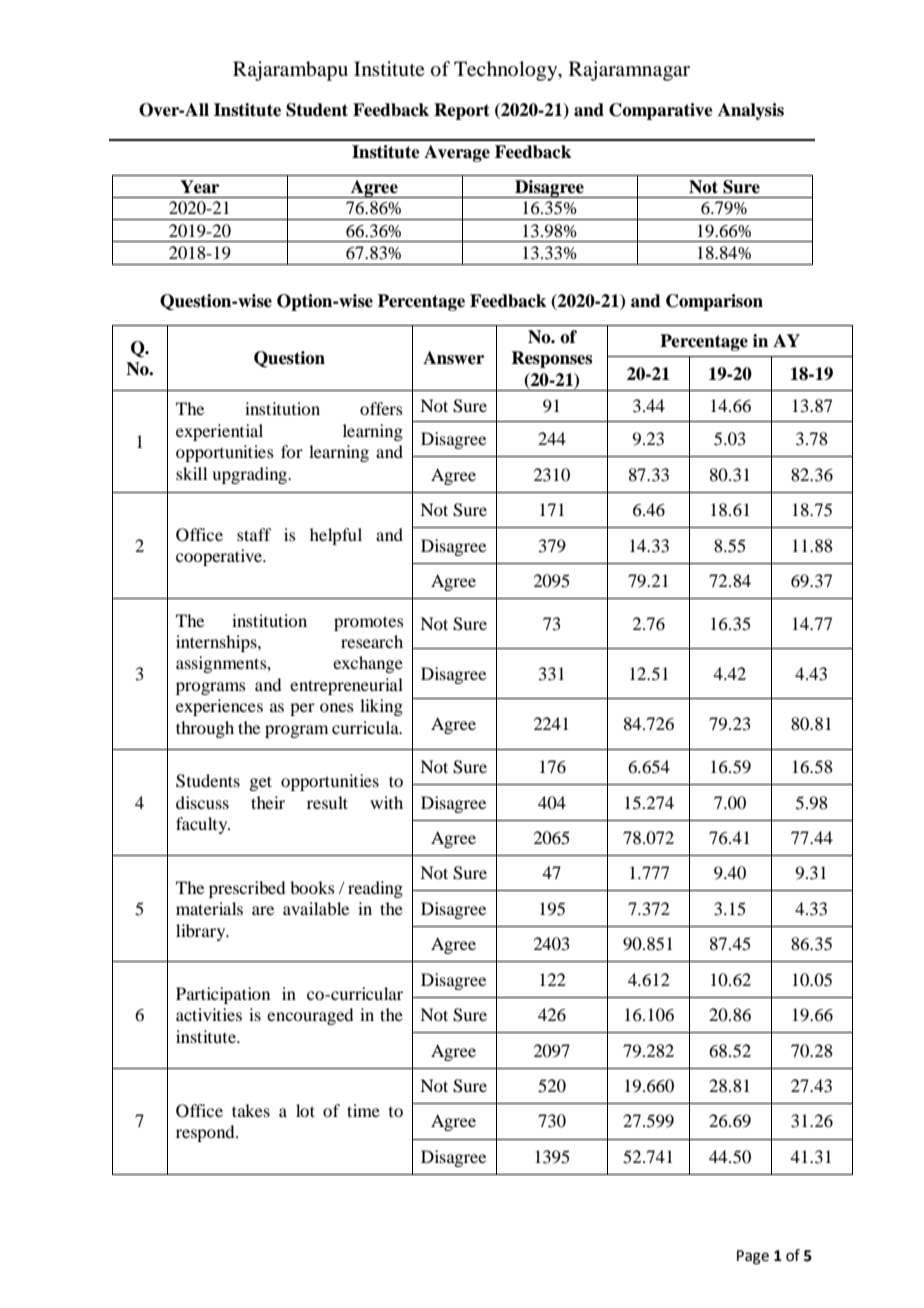  Describe the element at coordinates (661, 111) in the screenshot. I see `Comparative` at that location.
